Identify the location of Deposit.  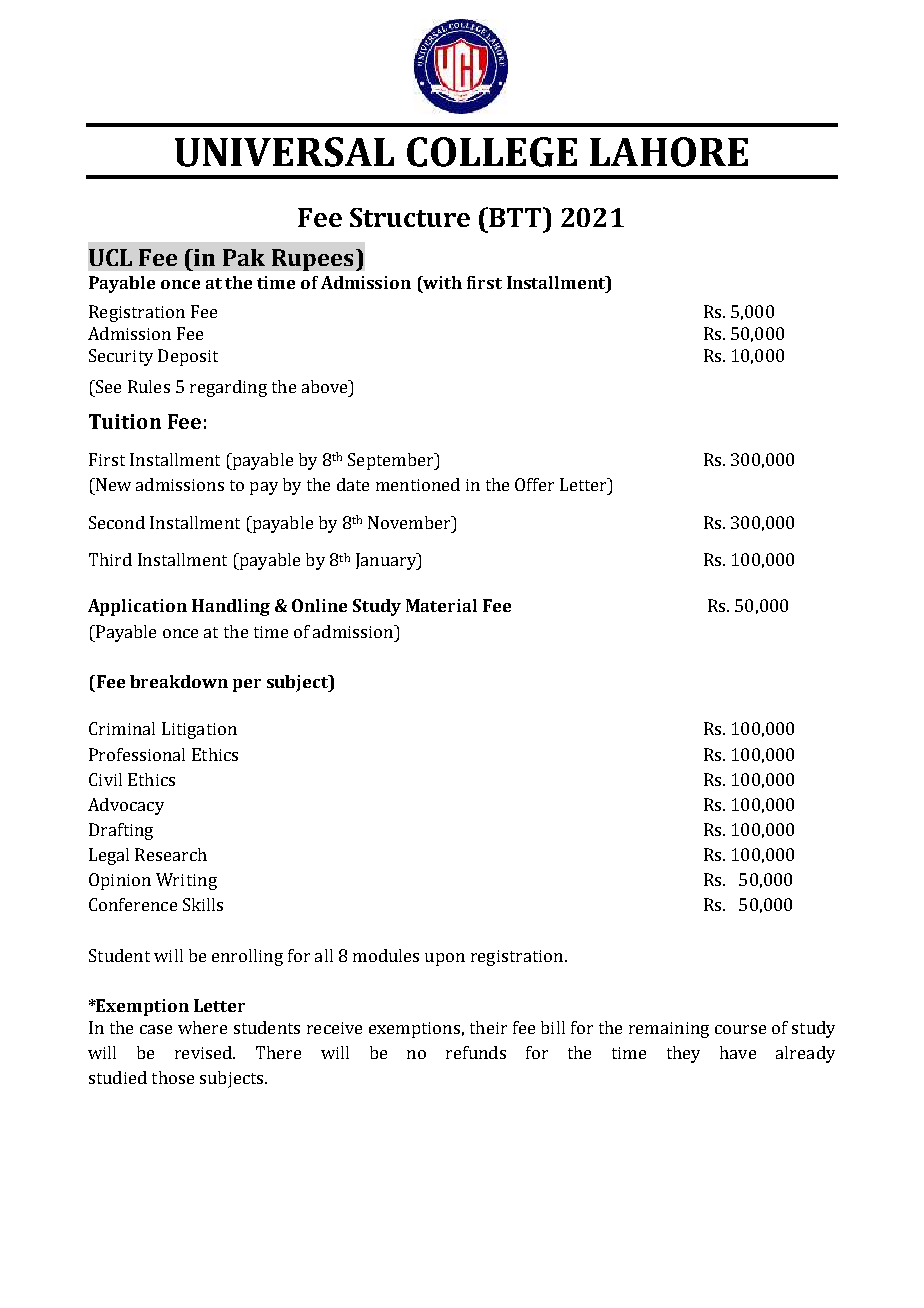
(188, 357).
